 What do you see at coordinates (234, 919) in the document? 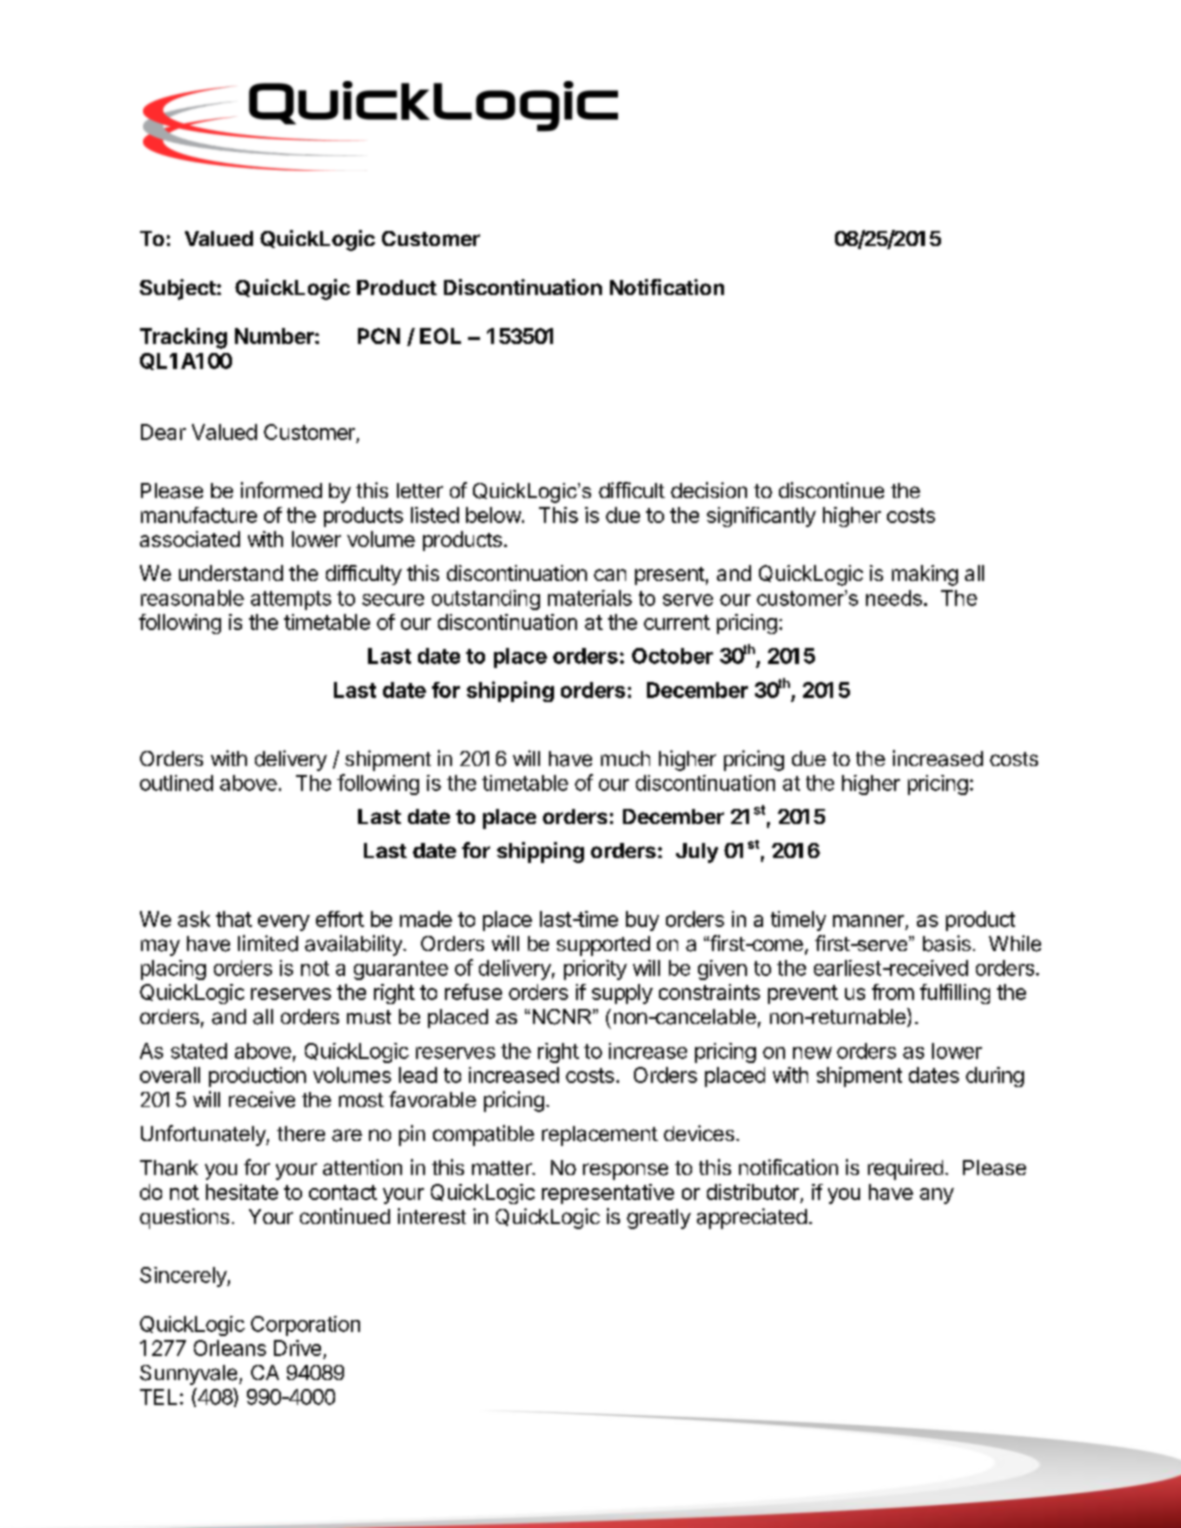
I see `that` at bounding box center [234, 919].
